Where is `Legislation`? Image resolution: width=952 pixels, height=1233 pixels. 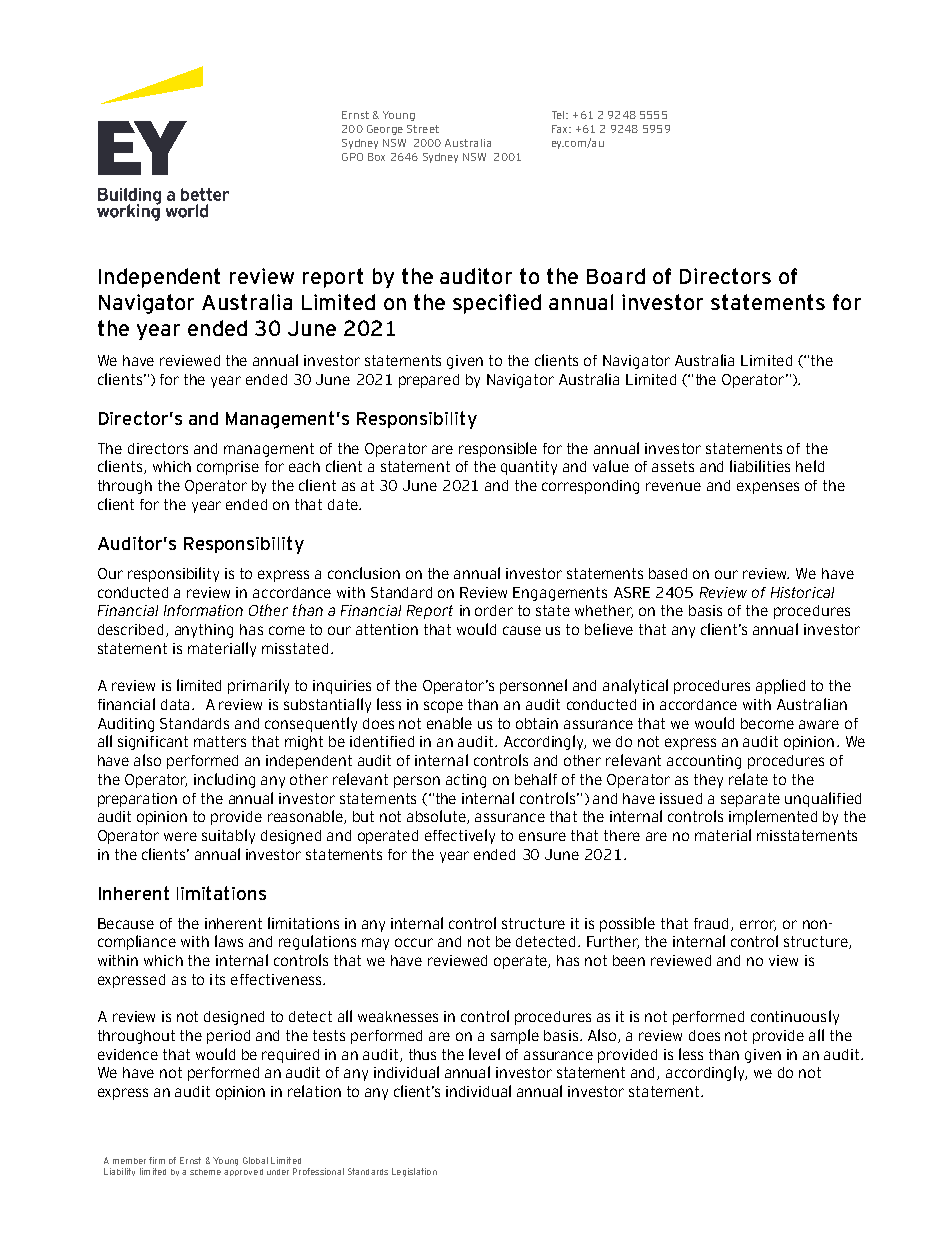 Legislation is located at coordinates (414, 1172).
